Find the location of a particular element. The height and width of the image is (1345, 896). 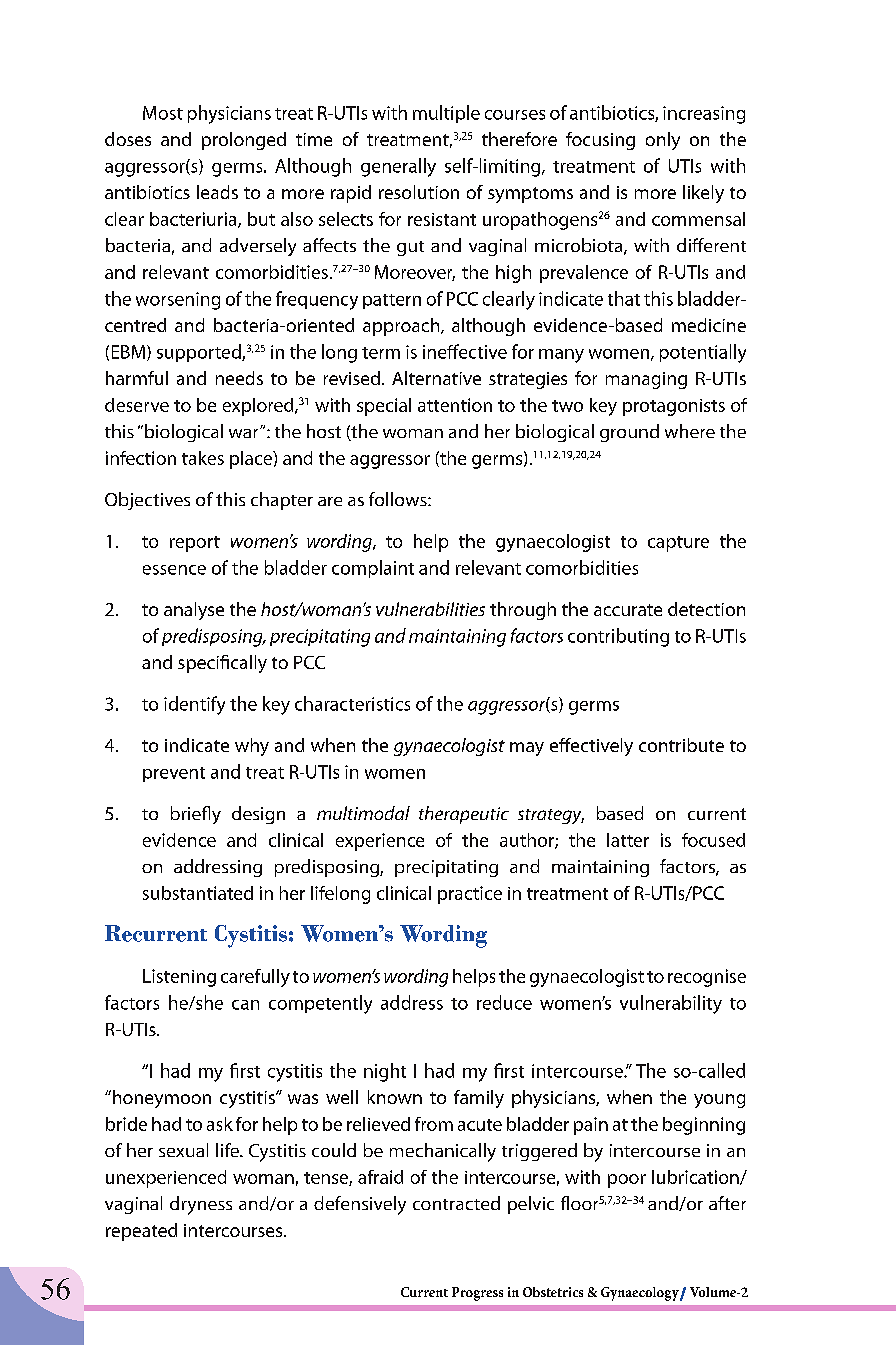

poor is located at coordinates (627, 1181).
